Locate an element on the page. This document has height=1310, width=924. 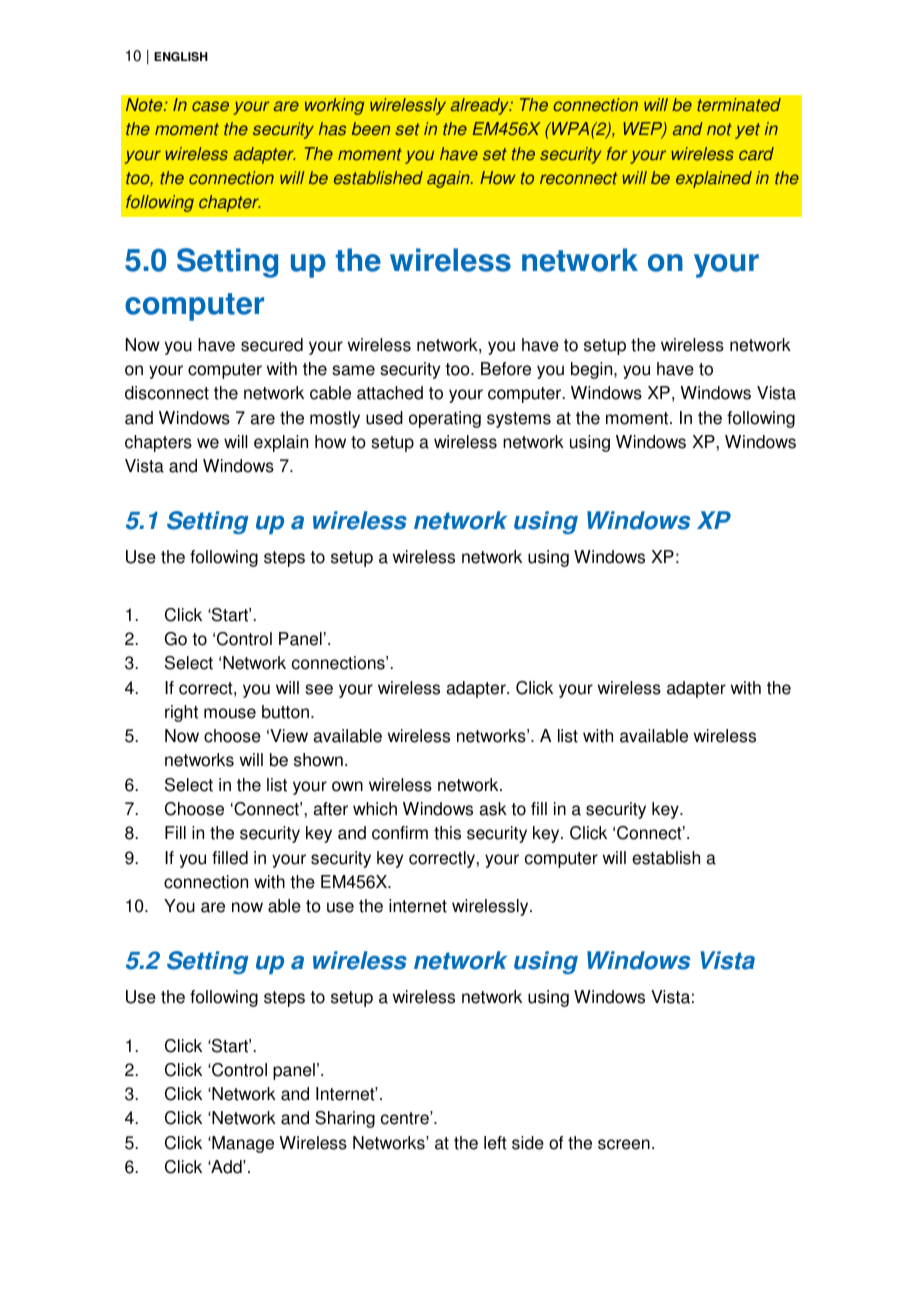
Manage is located at coordinates (242, 1144).
